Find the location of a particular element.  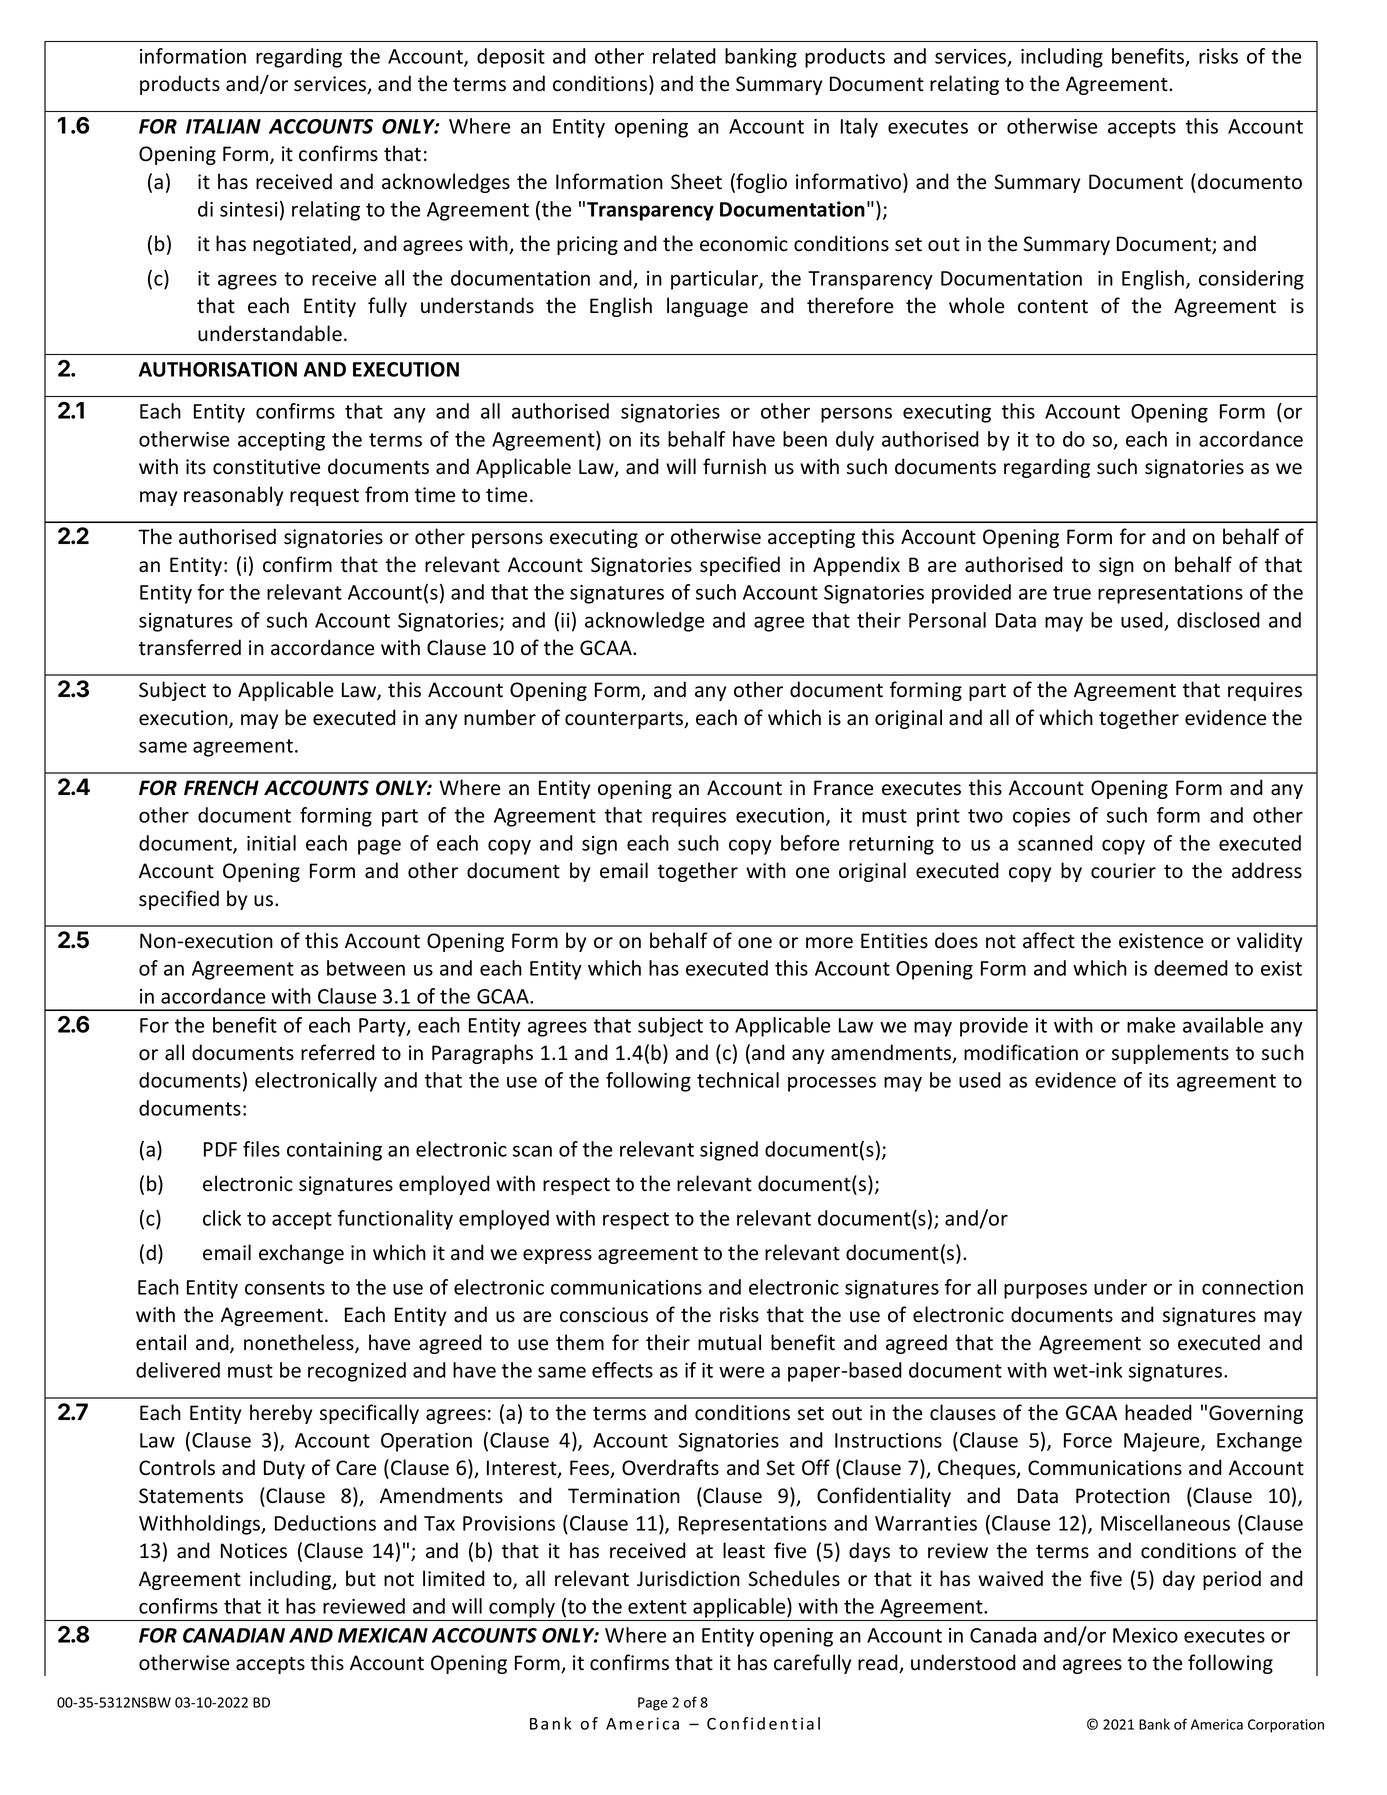

before is located at coordinates (810, 843).
